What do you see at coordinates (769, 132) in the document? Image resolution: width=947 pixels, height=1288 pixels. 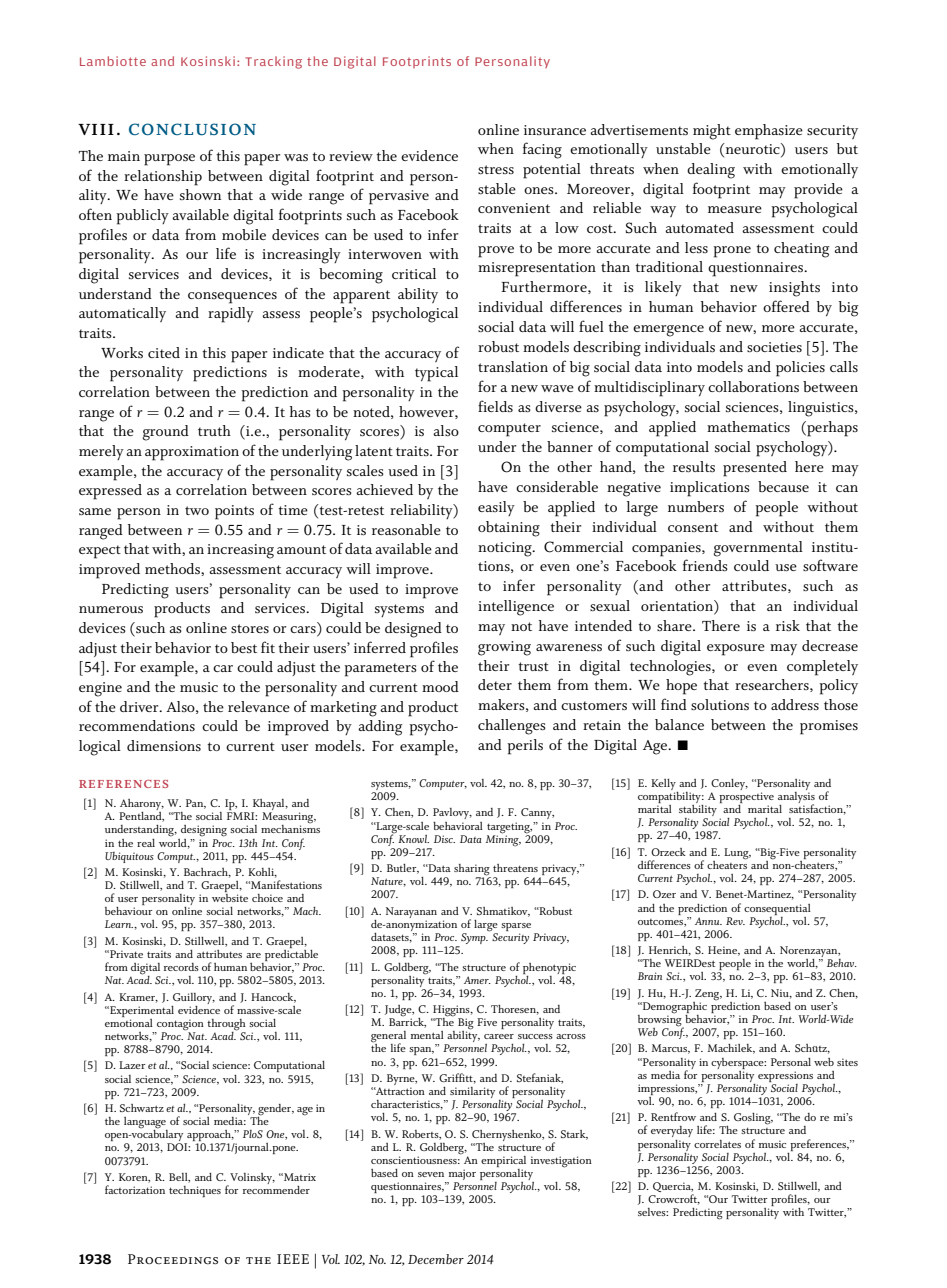 I see `emphasize` at bounding box center [769, 132].
